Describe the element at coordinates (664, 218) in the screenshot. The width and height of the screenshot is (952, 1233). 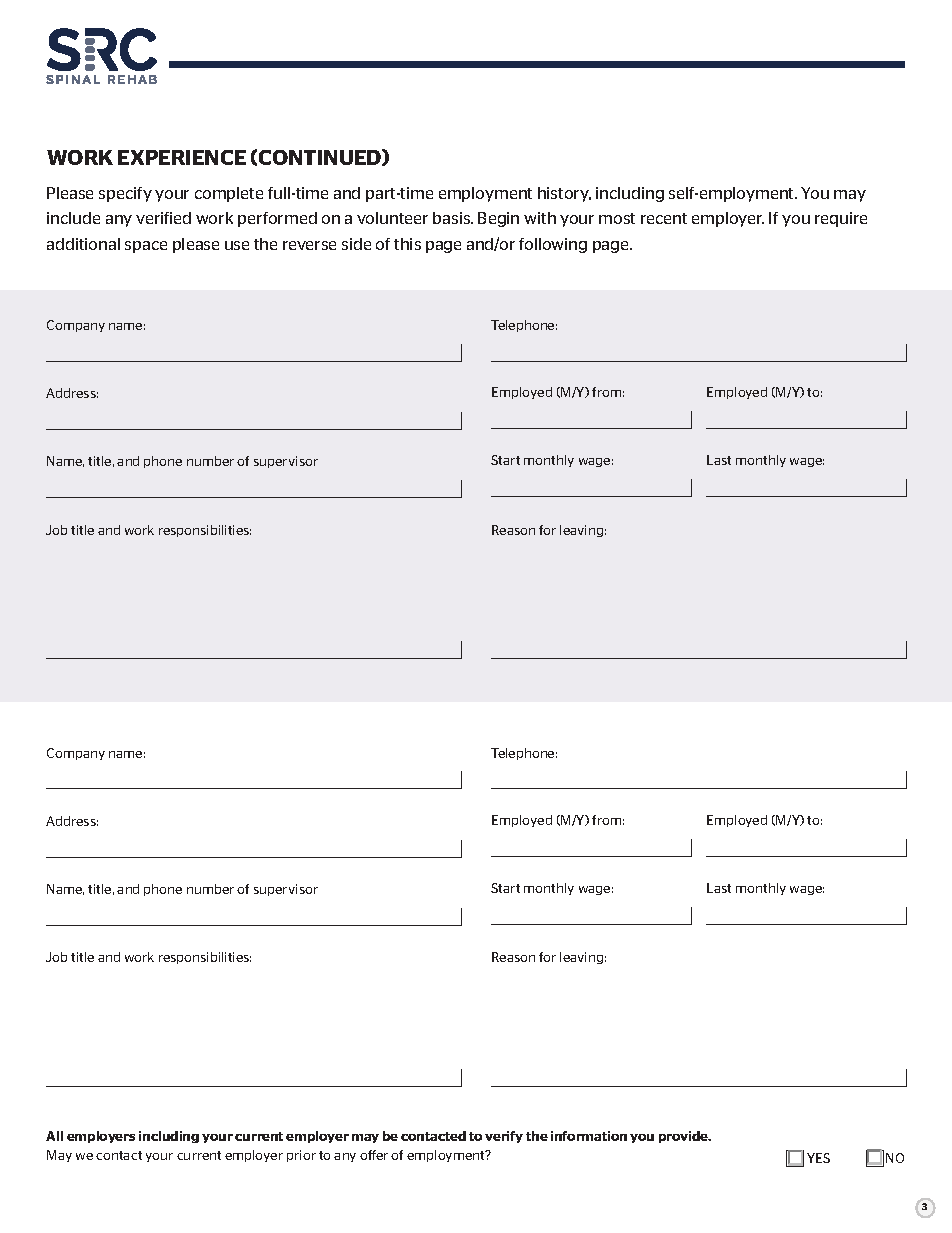
I see `recent` at that location.
